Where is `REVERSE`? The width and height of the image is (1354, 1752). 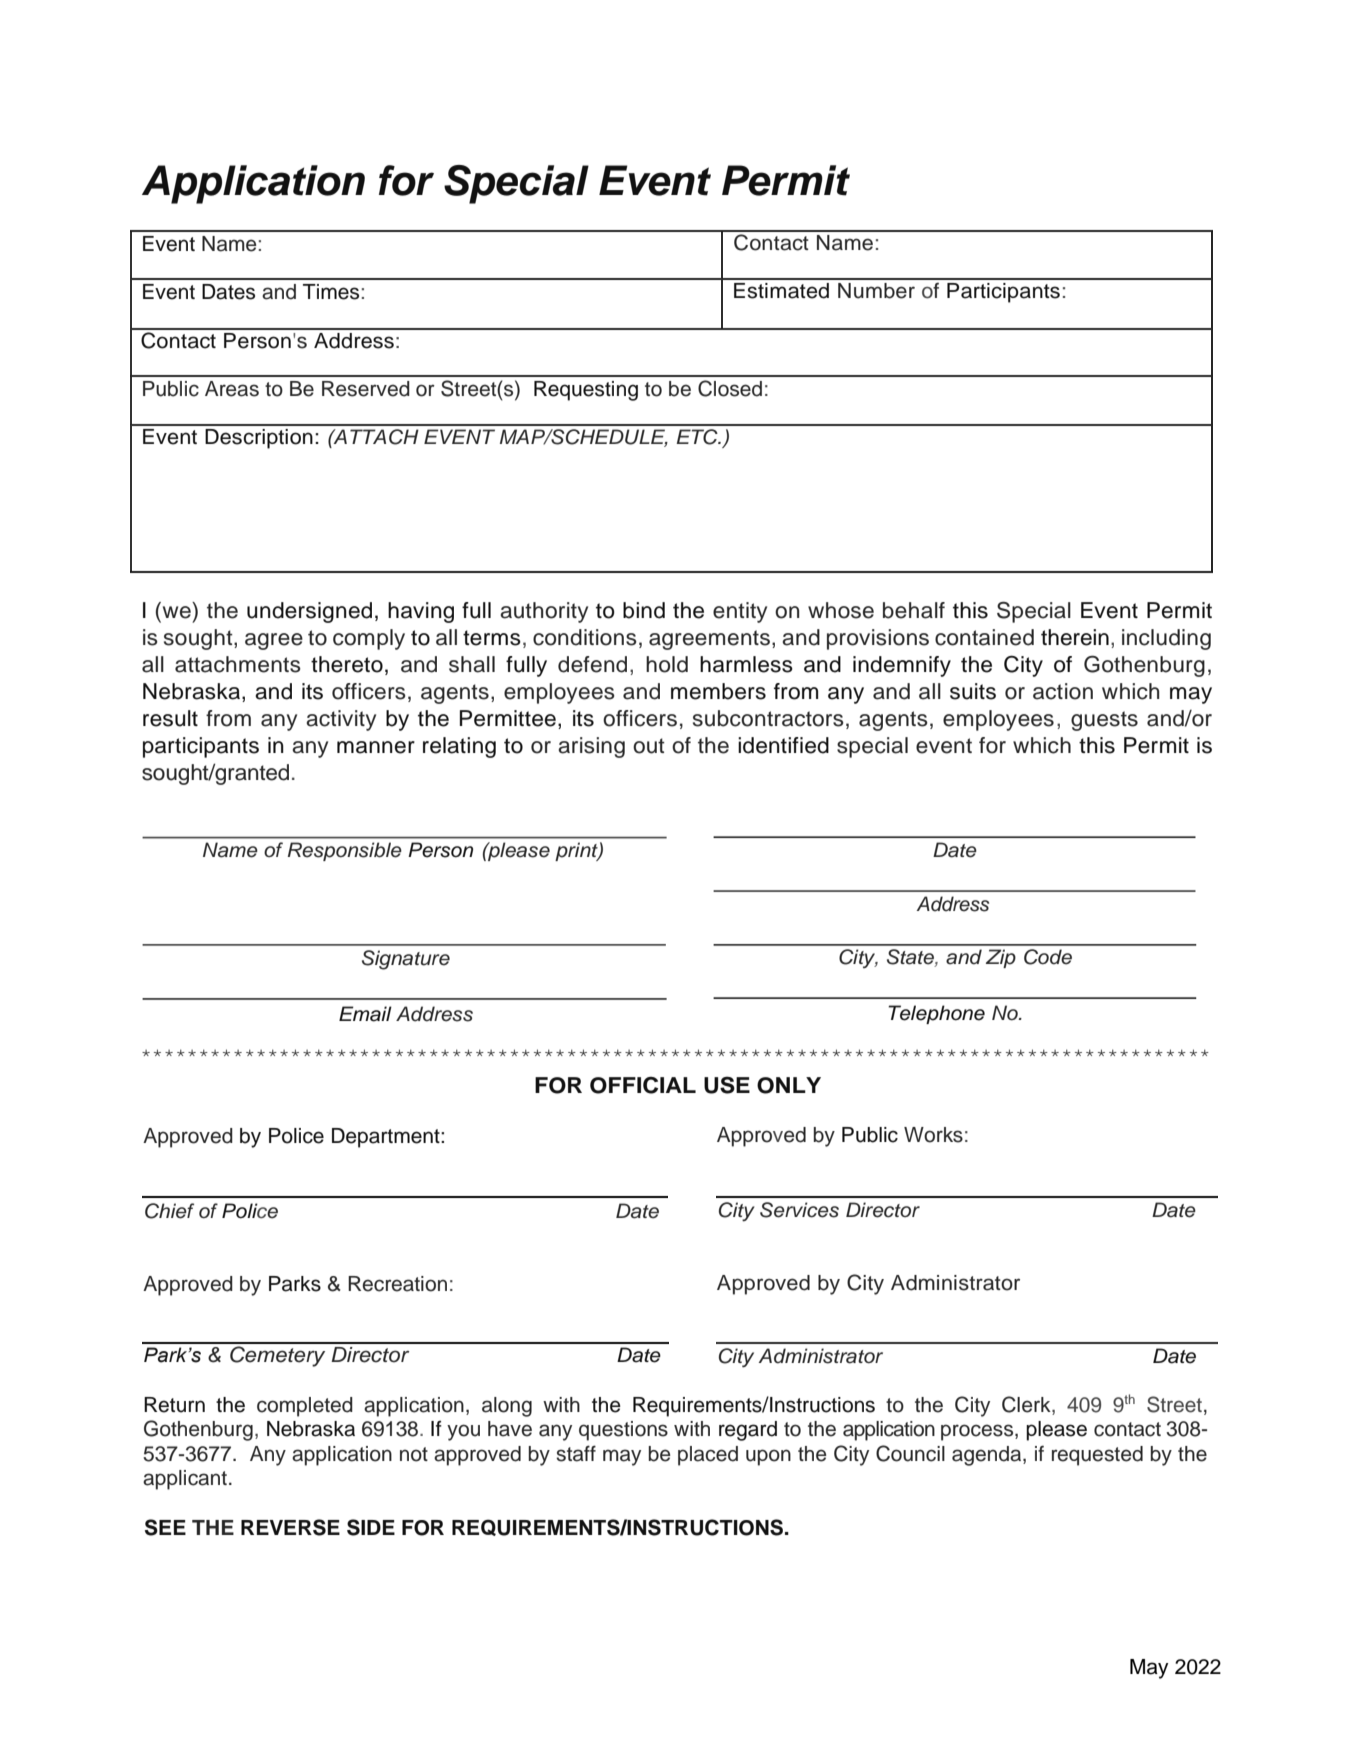 REVERSE is located at coordinates (290, 1527).
